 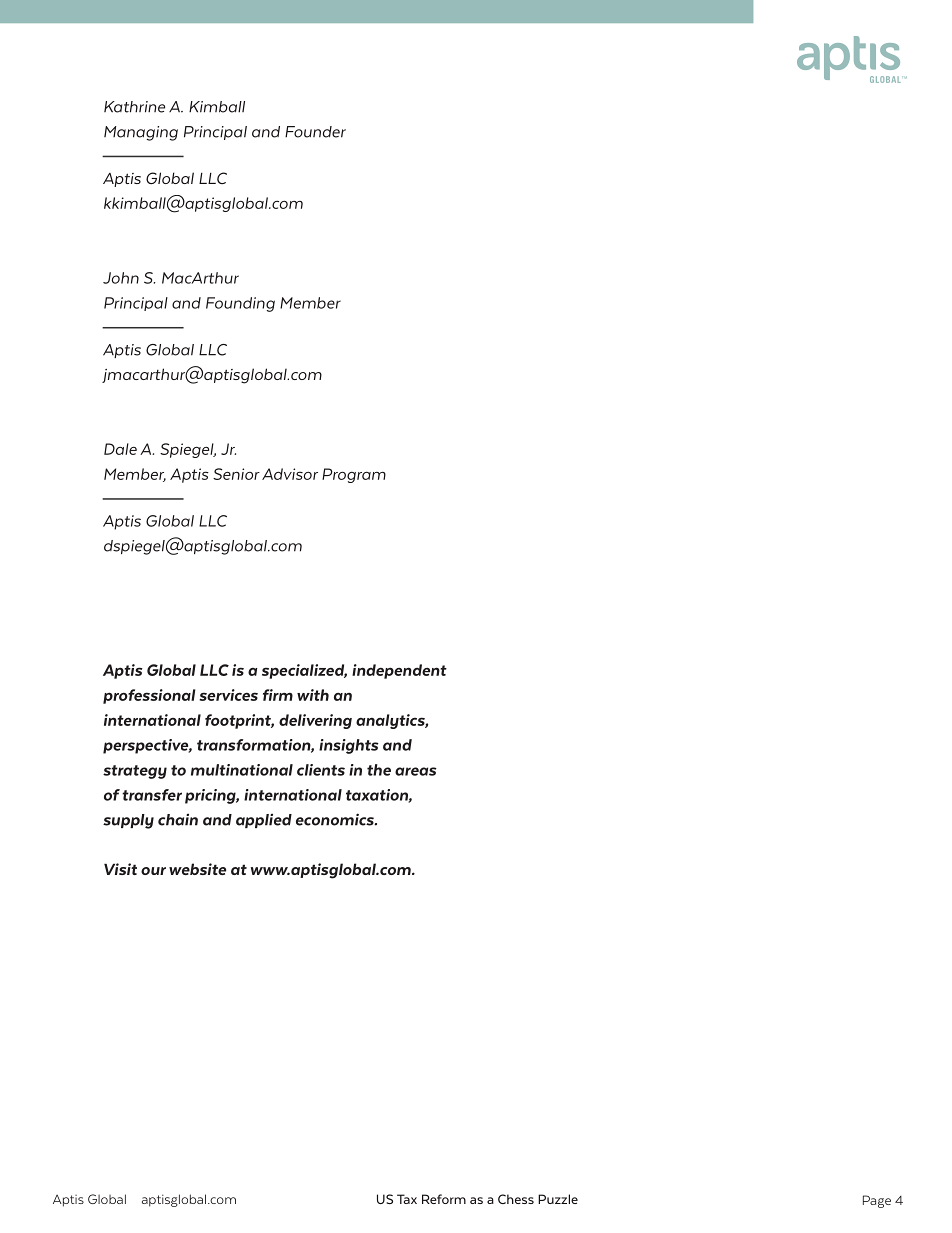 What do you see at coordinates (315, 132) in the page?
I see `Founder` at bounding box center [315, 132].
